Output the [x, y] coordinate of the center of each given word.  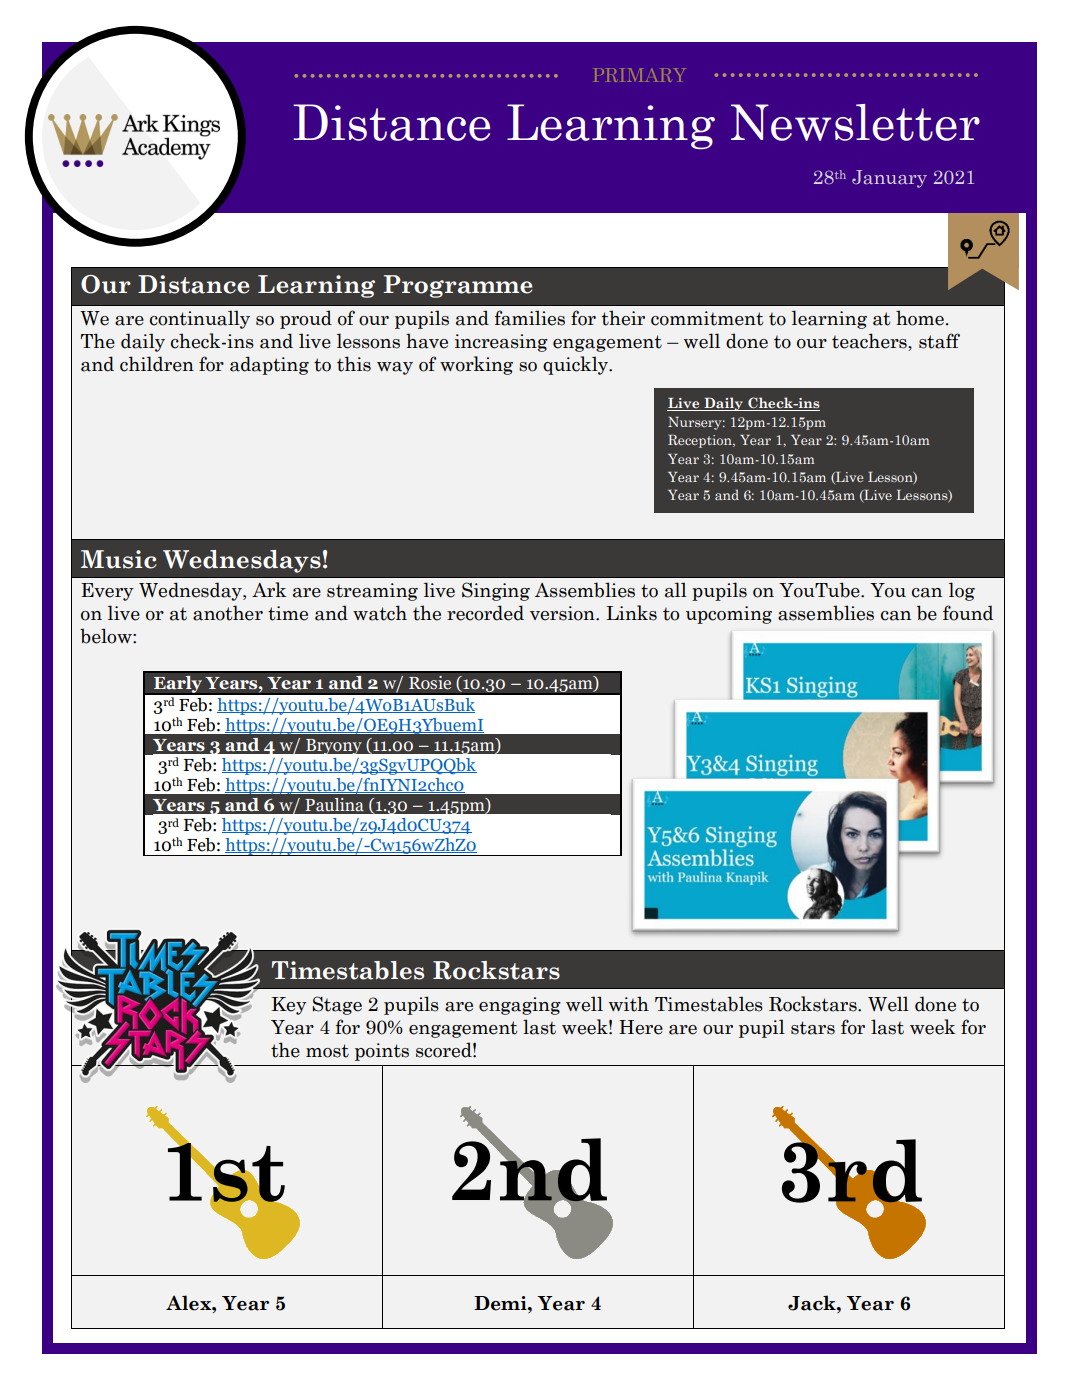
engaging [520, 1006]
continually [200, 319]
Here [641, 1027]
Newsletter [855, 122]
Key [289, 1006]
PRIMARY [640, 75]
